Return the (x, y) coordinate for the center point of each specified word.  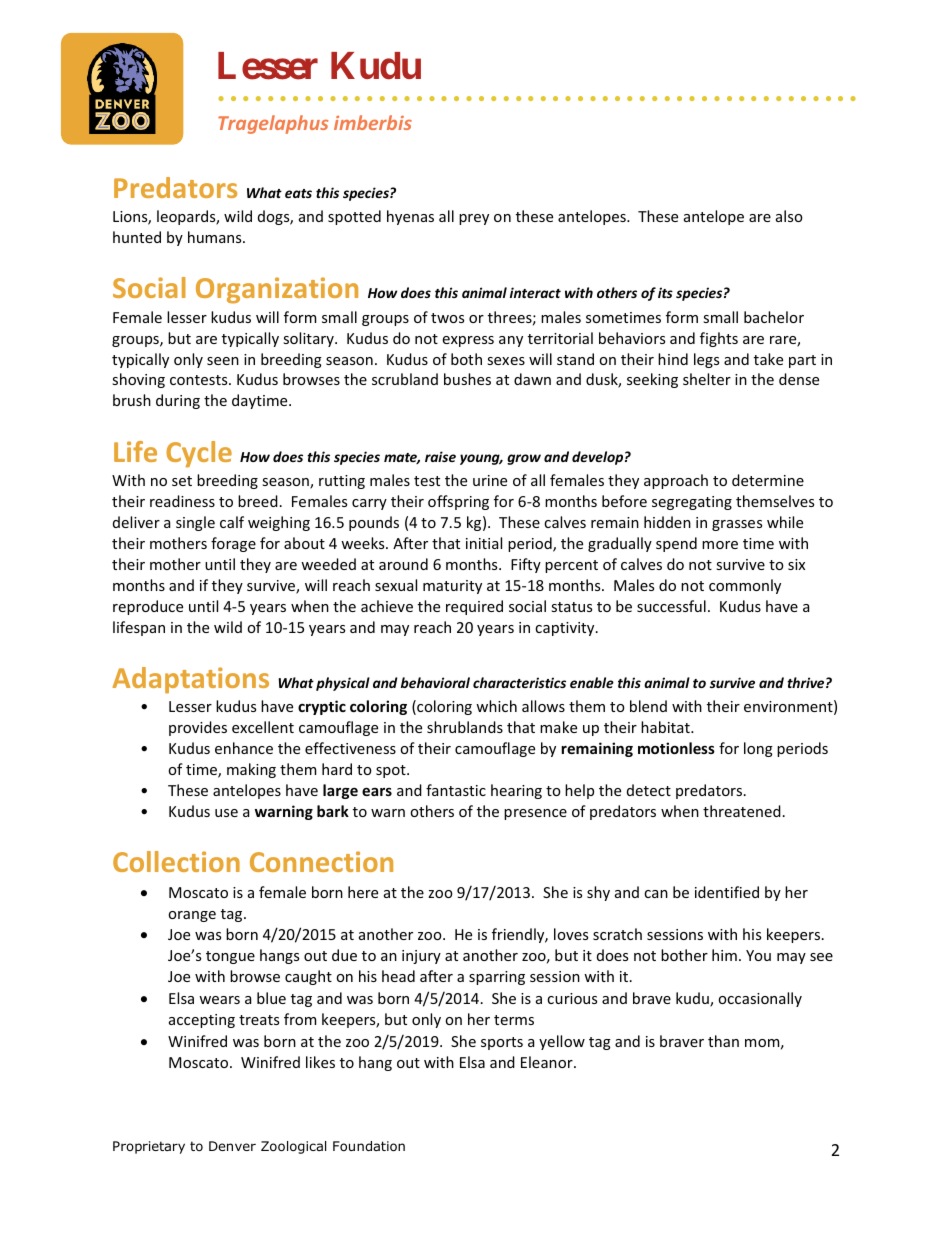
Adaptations (190, 680)
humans (216, 237)
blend (648, 706)
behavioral (435, 682)
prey (474, 219)
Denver (232, 1146)
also (789, 216)
